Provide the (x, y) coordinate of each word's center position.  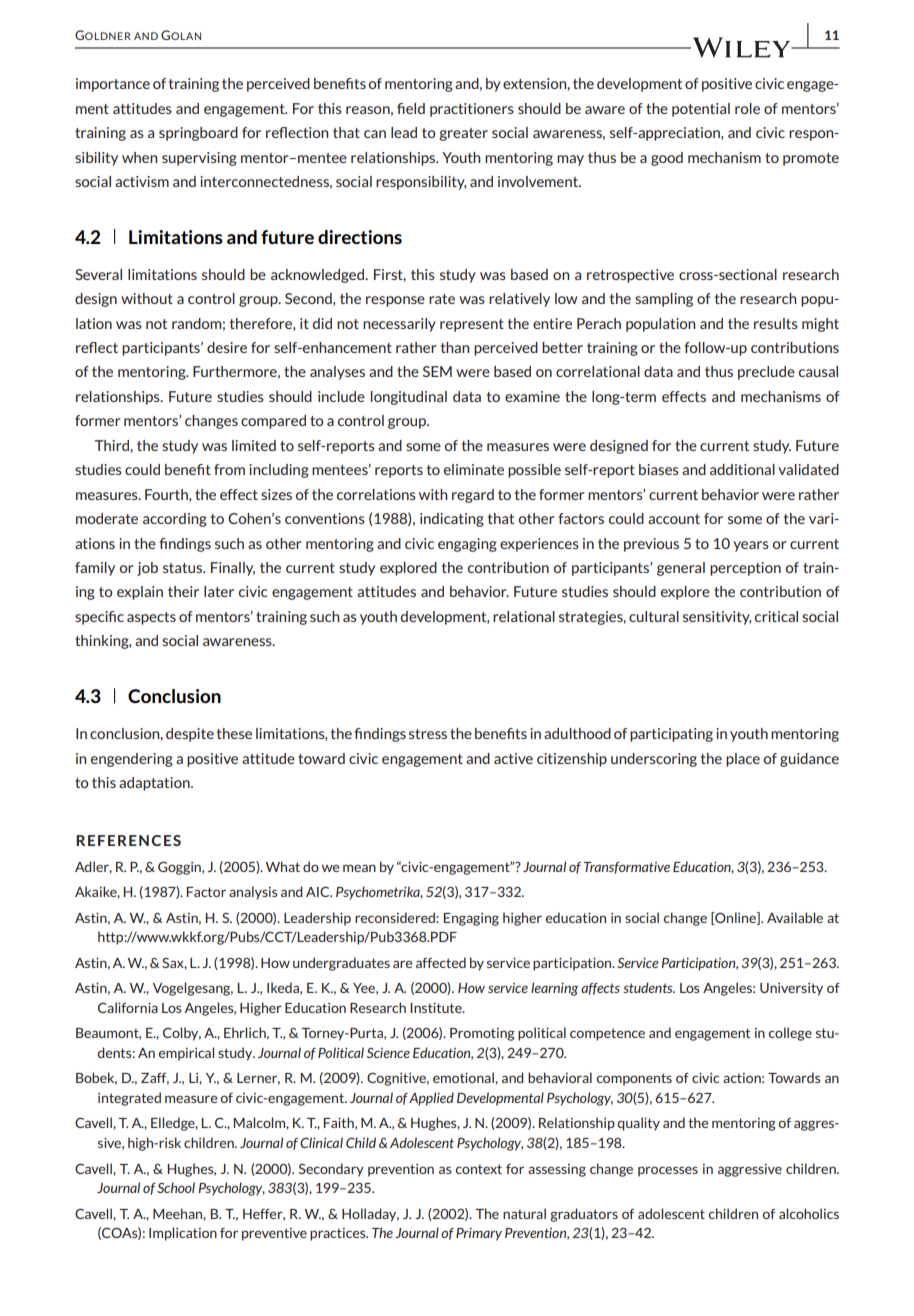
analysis (253, 893)
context (478, 1169)
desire (227, 347)
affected (441, 962)
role (747, 108)
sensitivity (717, 618)
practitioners (472, 110)
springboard (198, 134)
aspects (151, 618)
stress (428, 734)
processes (668, 1171)
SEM (437, 371)
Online (735, 918)
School (176, 1187)
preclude (766, 373)
